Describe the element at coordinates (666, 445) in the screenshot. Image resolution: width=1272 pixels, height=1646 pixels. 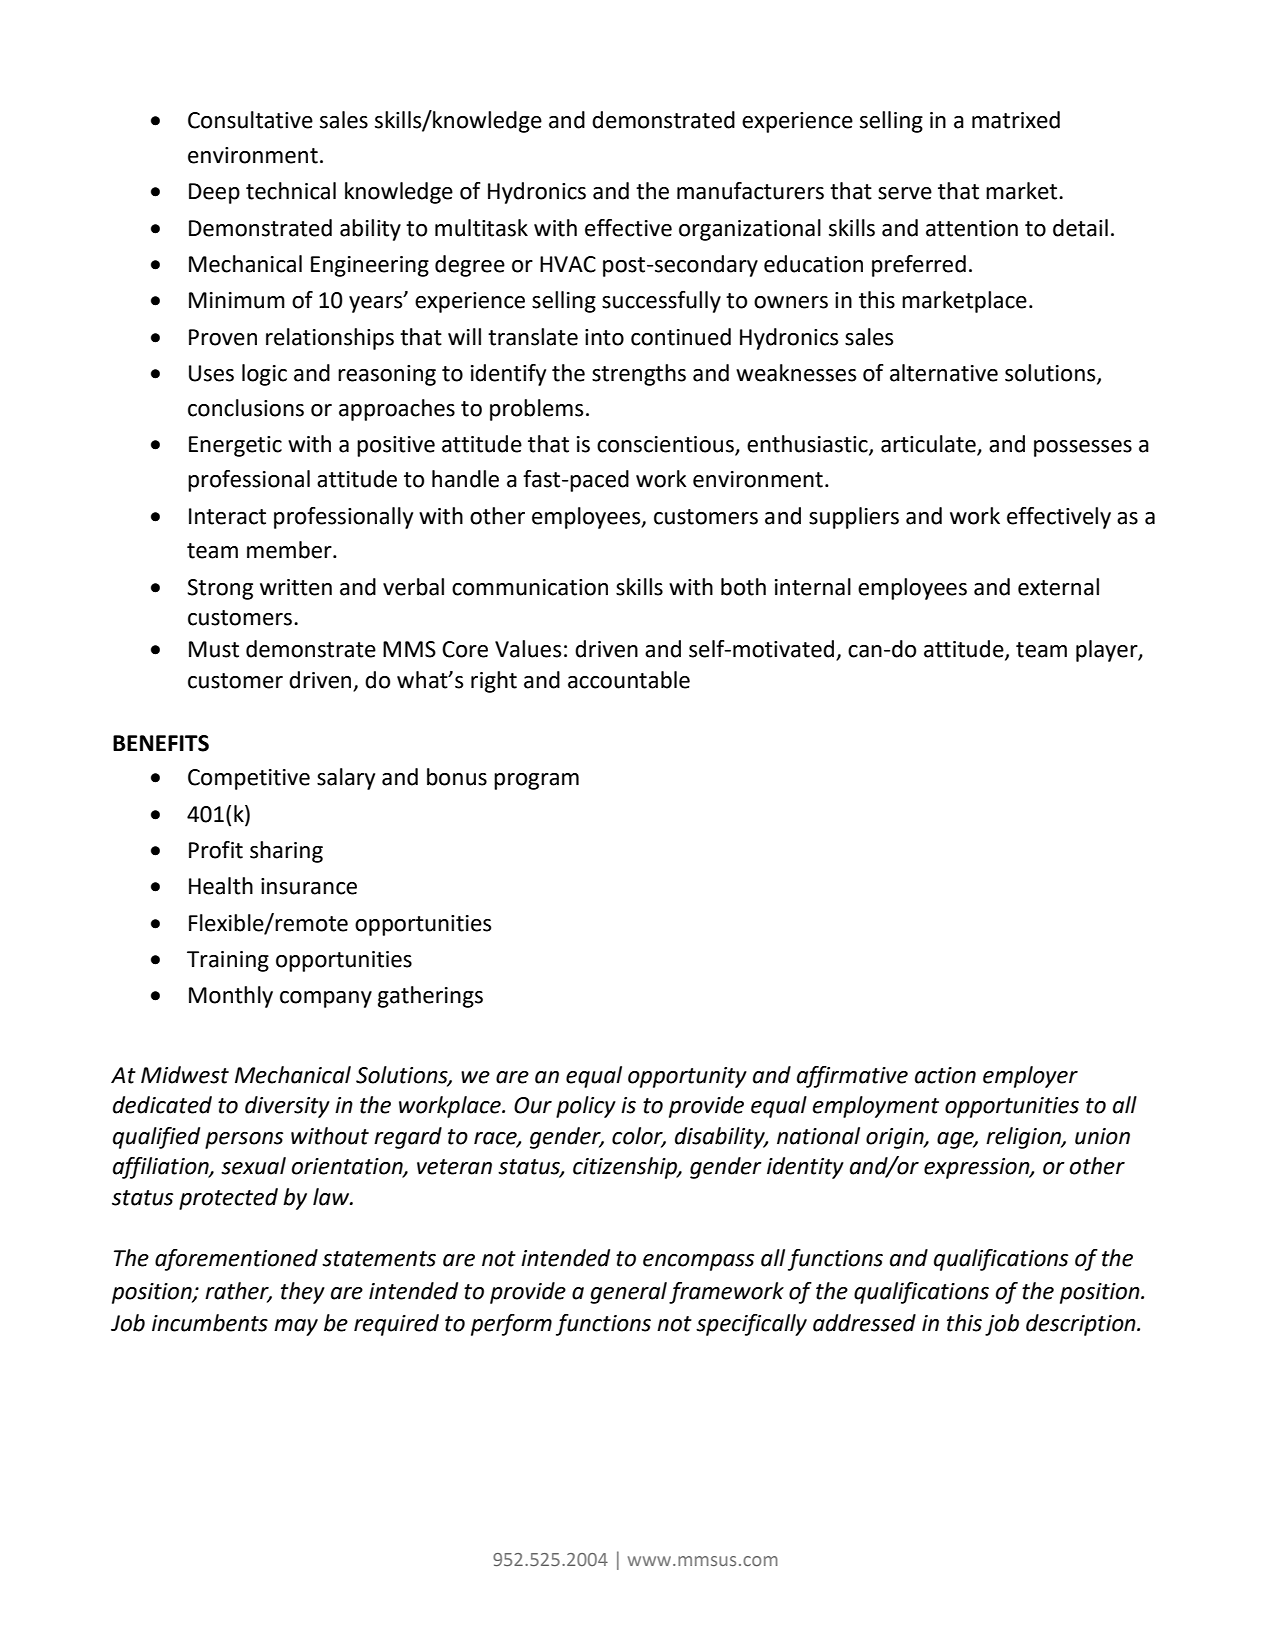
I see `conscientious` at that location.
